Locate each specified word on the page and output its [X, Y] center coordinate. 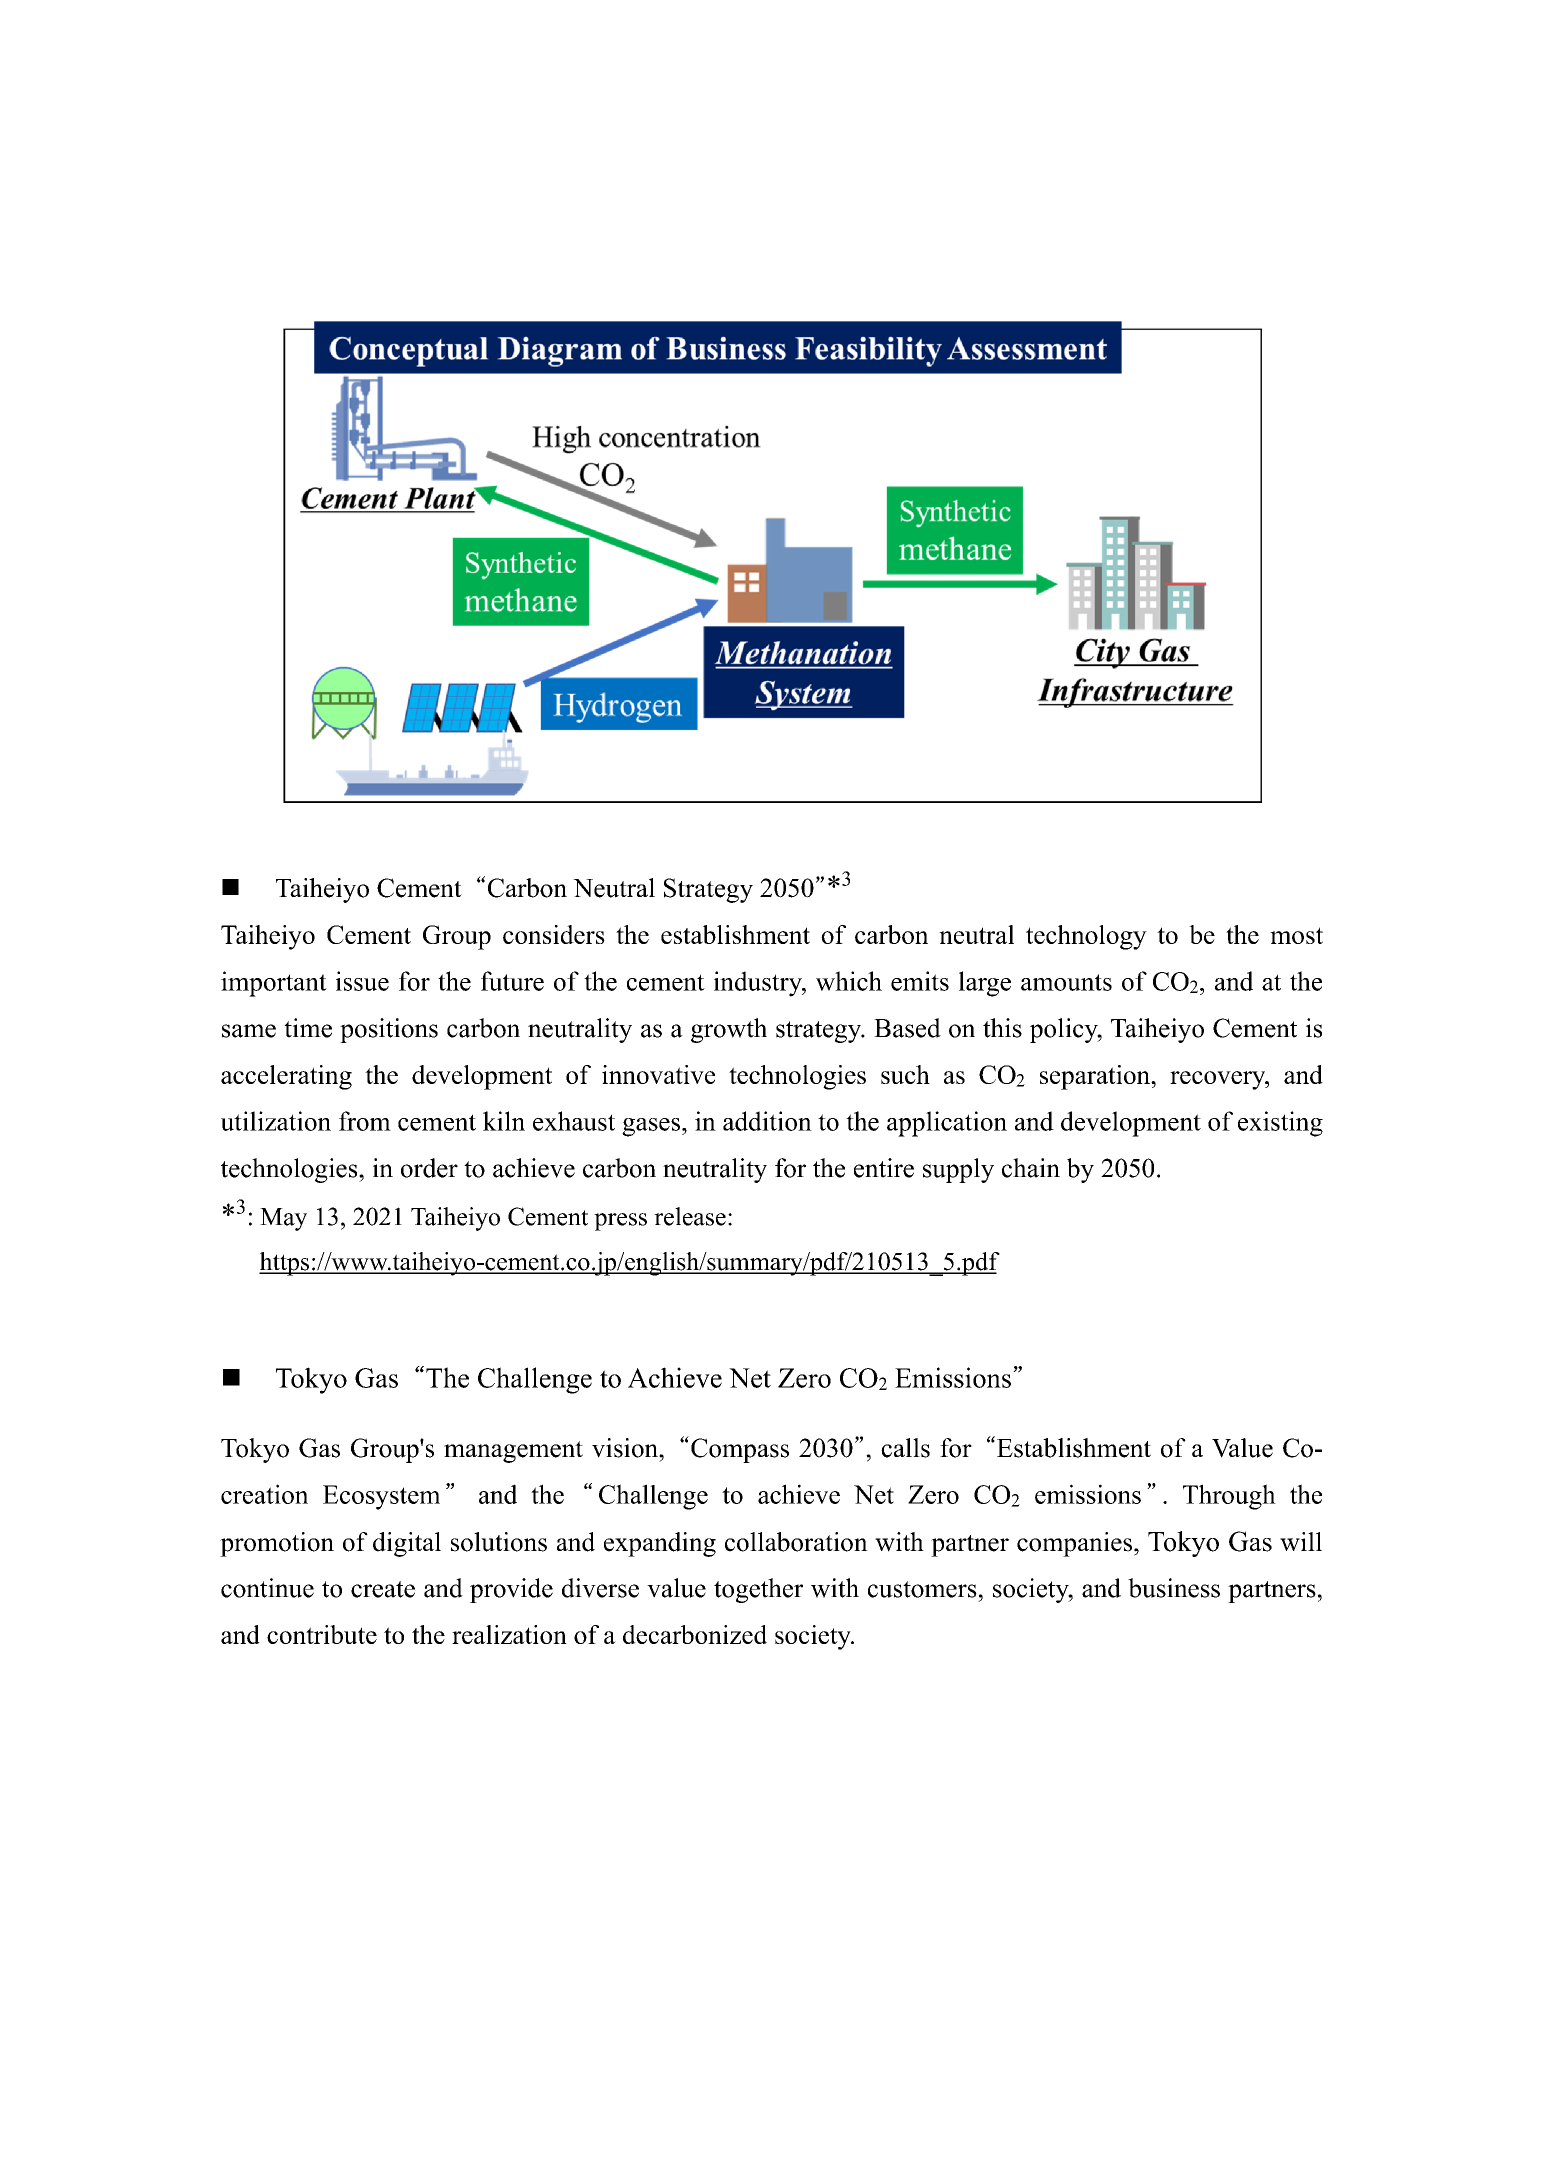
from [365, 1121]
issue [362, 981]
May [283, 1219]
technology [1086, 937]
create [383, 1589]
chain [1031, 1168]
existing [1280, 1124]
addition [767, 1121]
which [849, 981]
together [758, 1590]
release [690, 1216]
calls [905, 1448]
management [513, 1452]
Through [1229, 1497]
